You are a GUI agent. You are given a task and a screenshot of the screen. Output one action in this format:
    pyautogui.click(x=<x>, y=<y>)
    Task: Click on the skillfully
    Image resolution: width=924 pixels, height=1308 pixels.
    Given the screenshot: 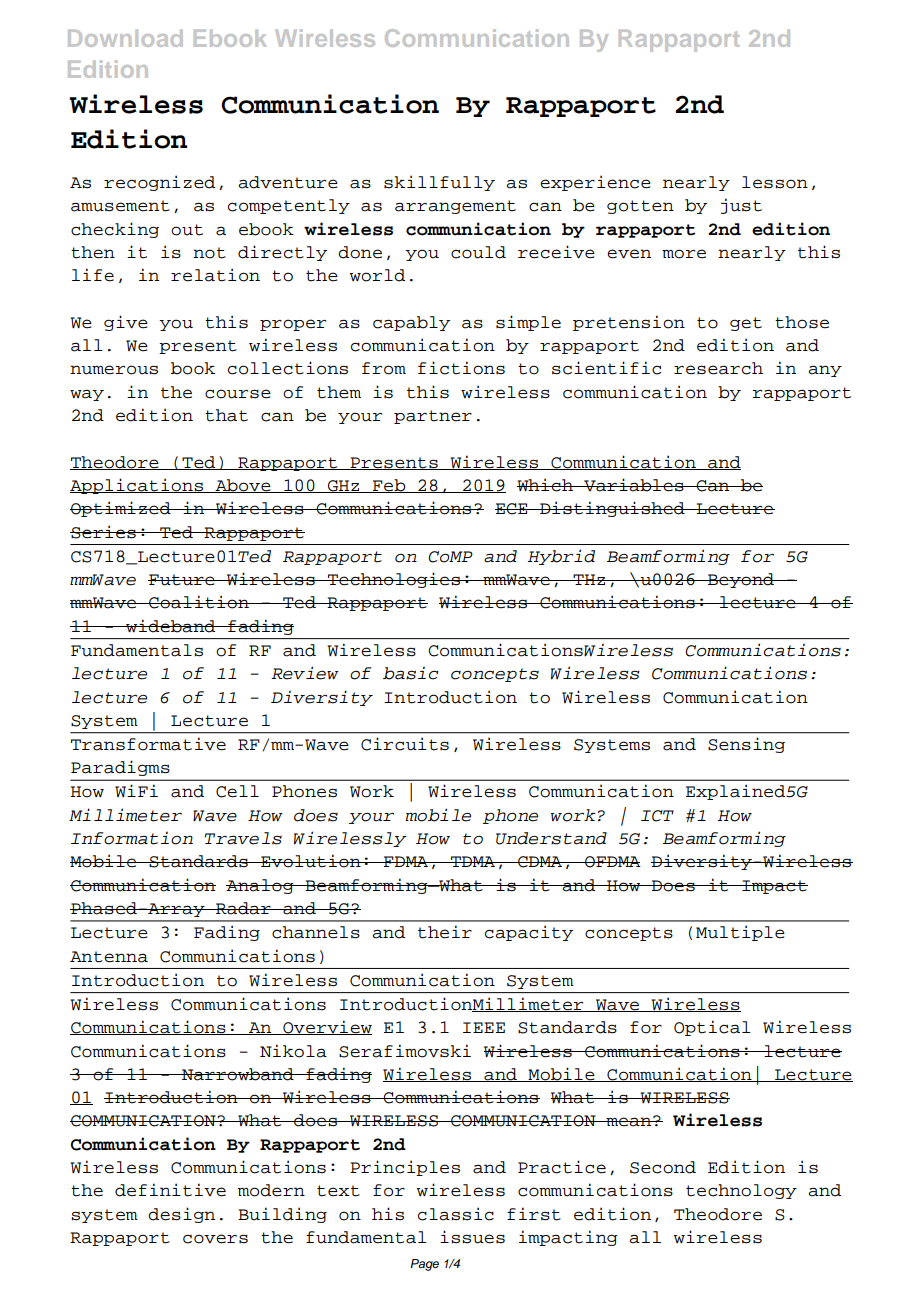 What is the action you would take?
    pyautogui.click(x=439, y=183)
